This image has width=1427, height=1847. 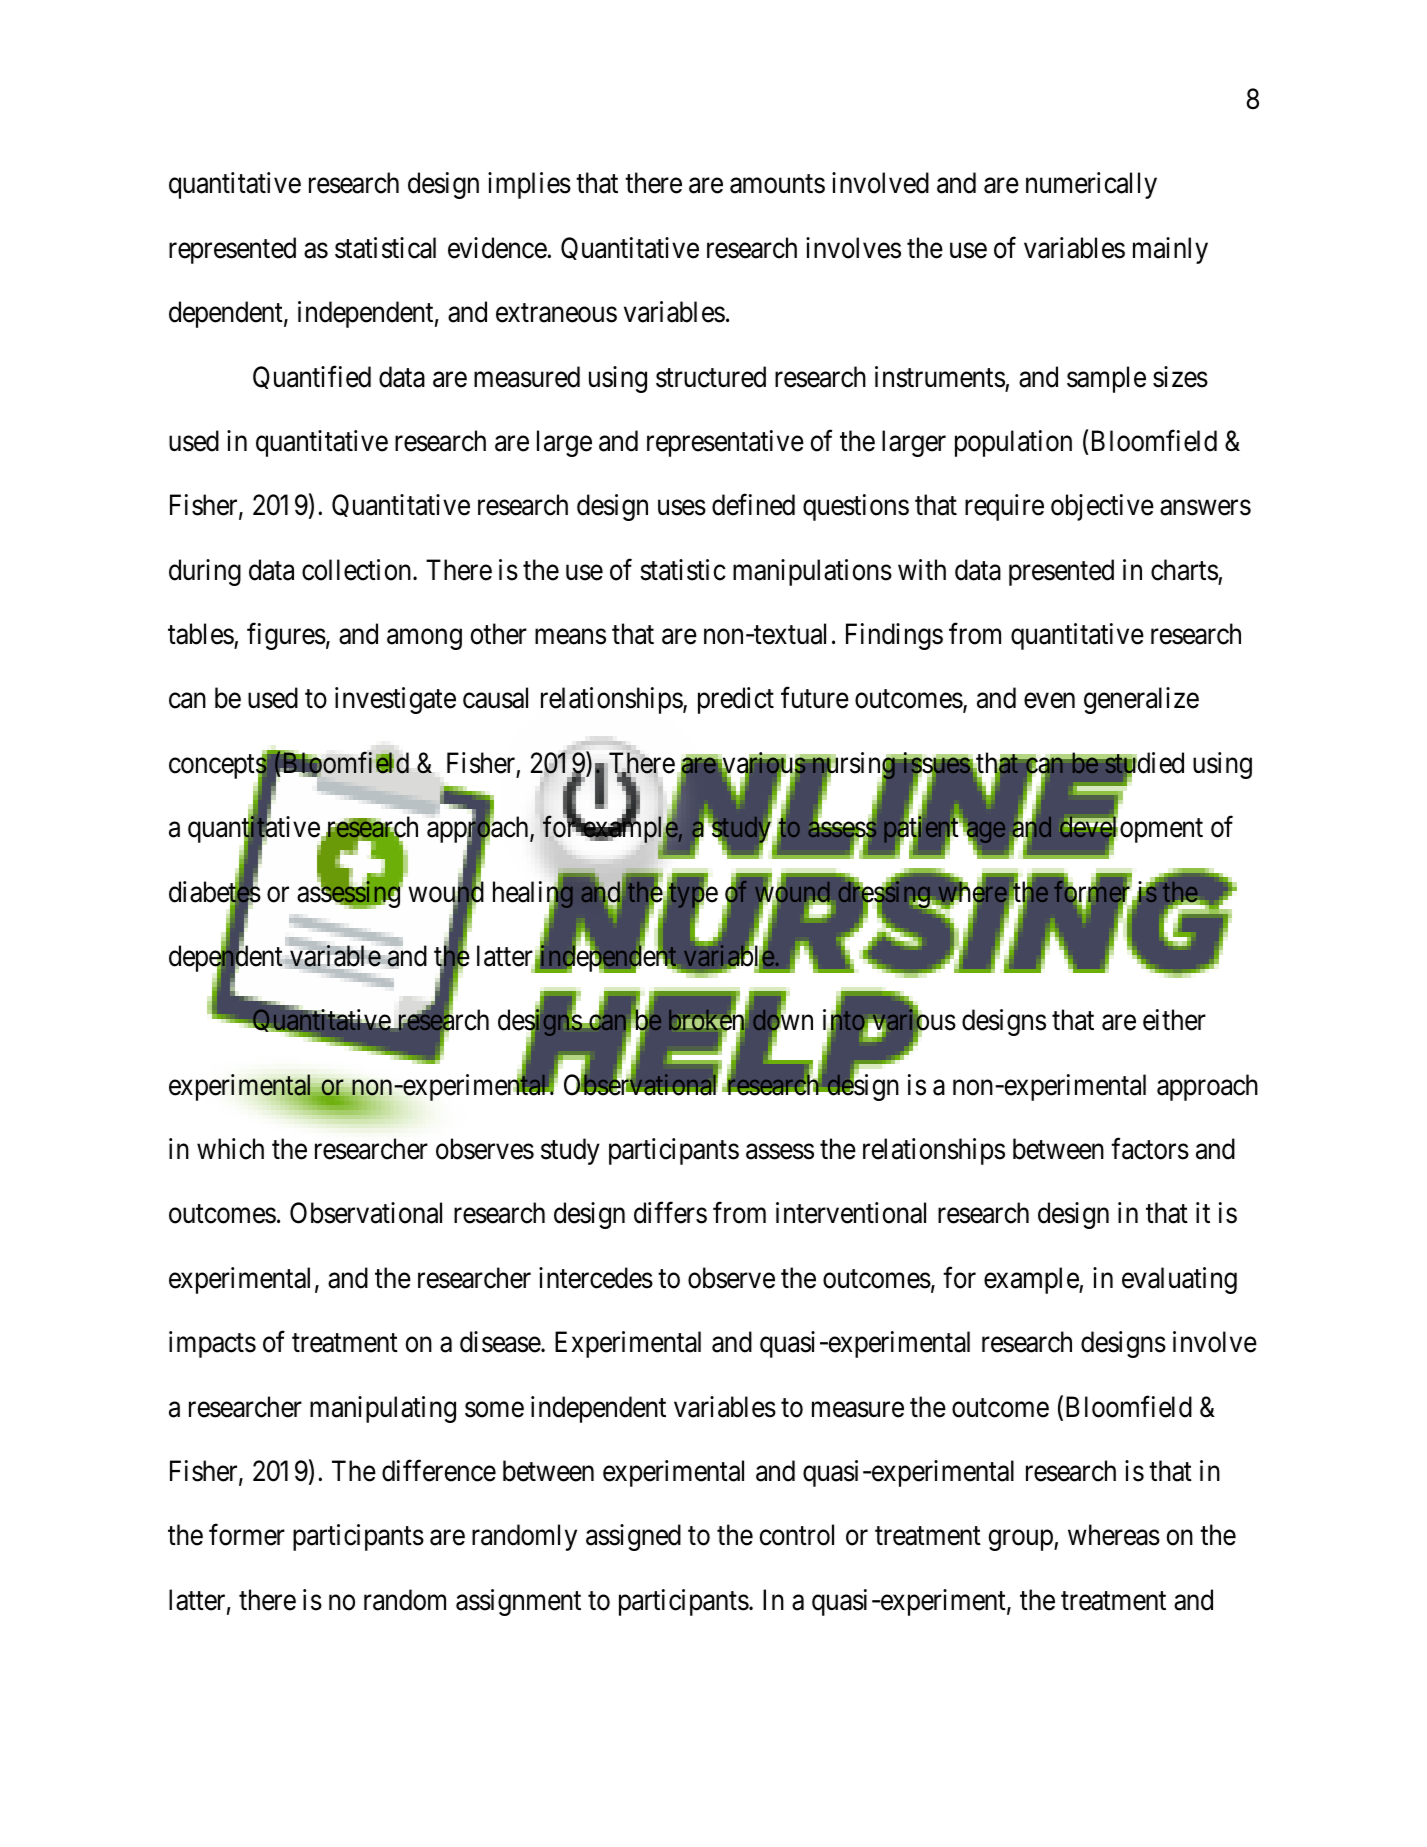 What do you see at coordinates (1049, 701) in the image?
I see `even` at bounding box center [1049, 701].
